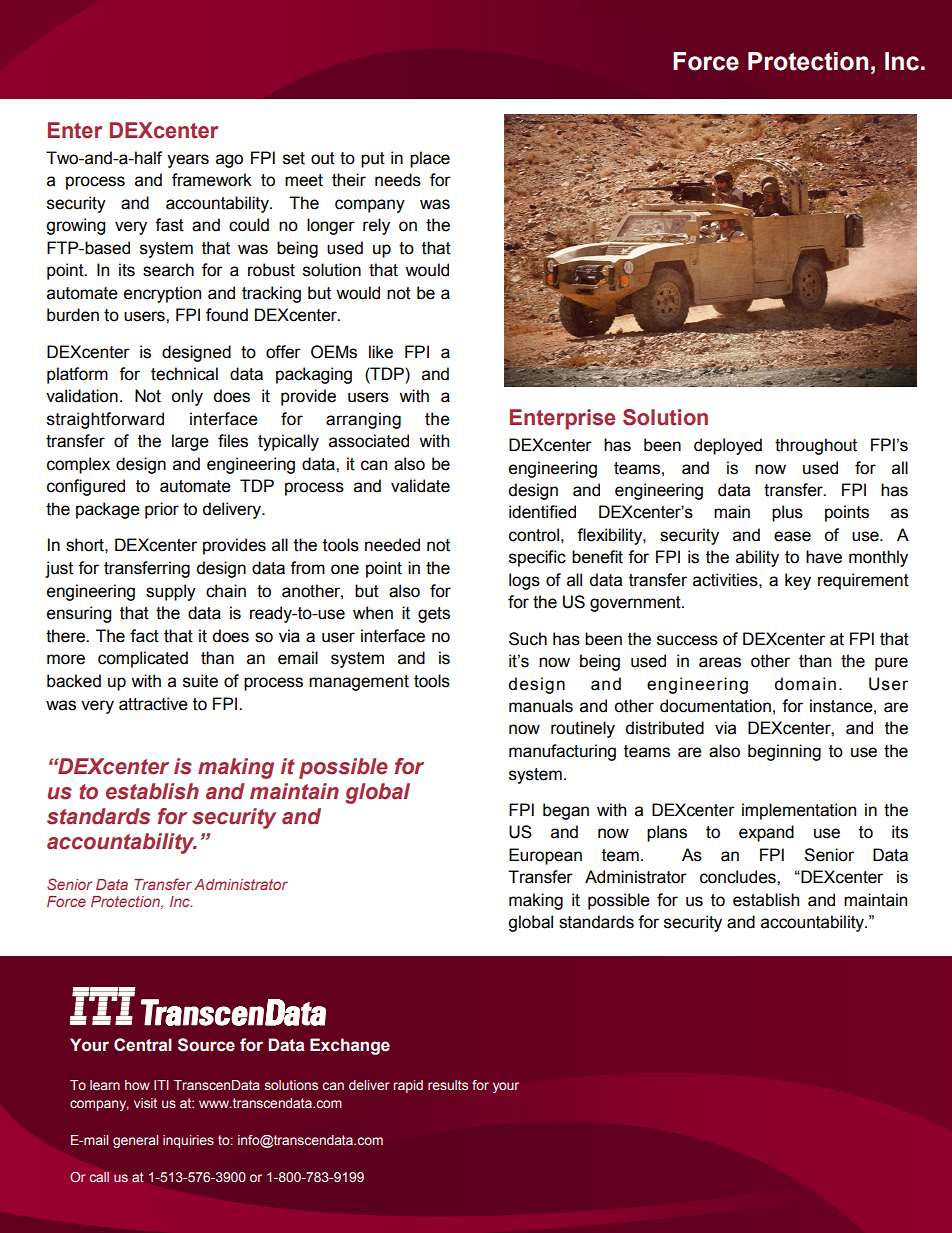  Describe the element at coordinates (799, 811) in the screenshot. I see `implementation` at that location.
